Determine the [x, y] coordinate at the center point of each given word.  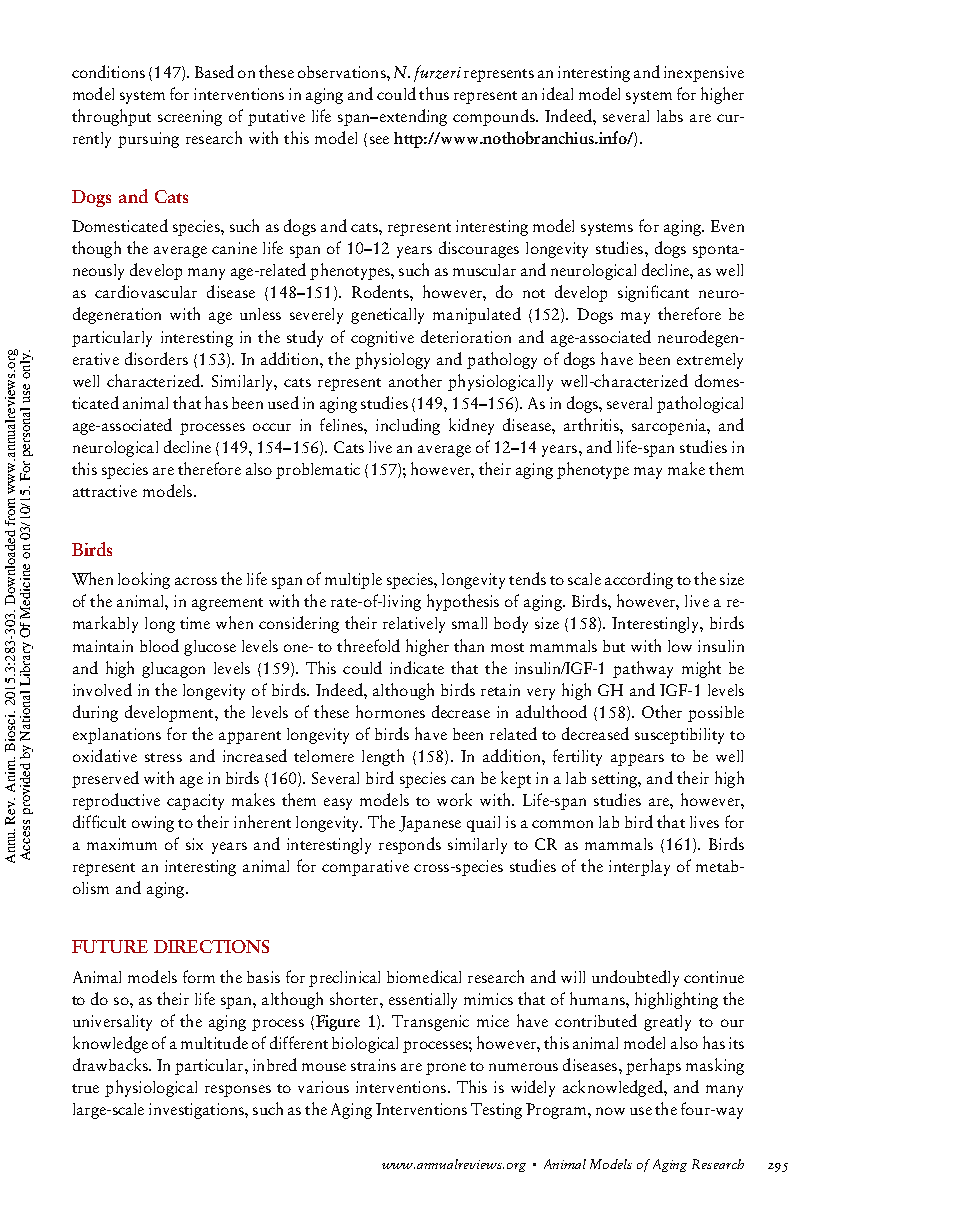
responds [410, 845]
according [639, 580]
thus [434, 93]
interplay [639, 868]
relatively [414, 625]
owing [153, 824]
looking [144, 580]
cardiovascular [146, 291]
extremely [710, 361]
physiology [392, 360]
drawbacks [111, 1064]
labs [670, 116]
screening [190, 118]
